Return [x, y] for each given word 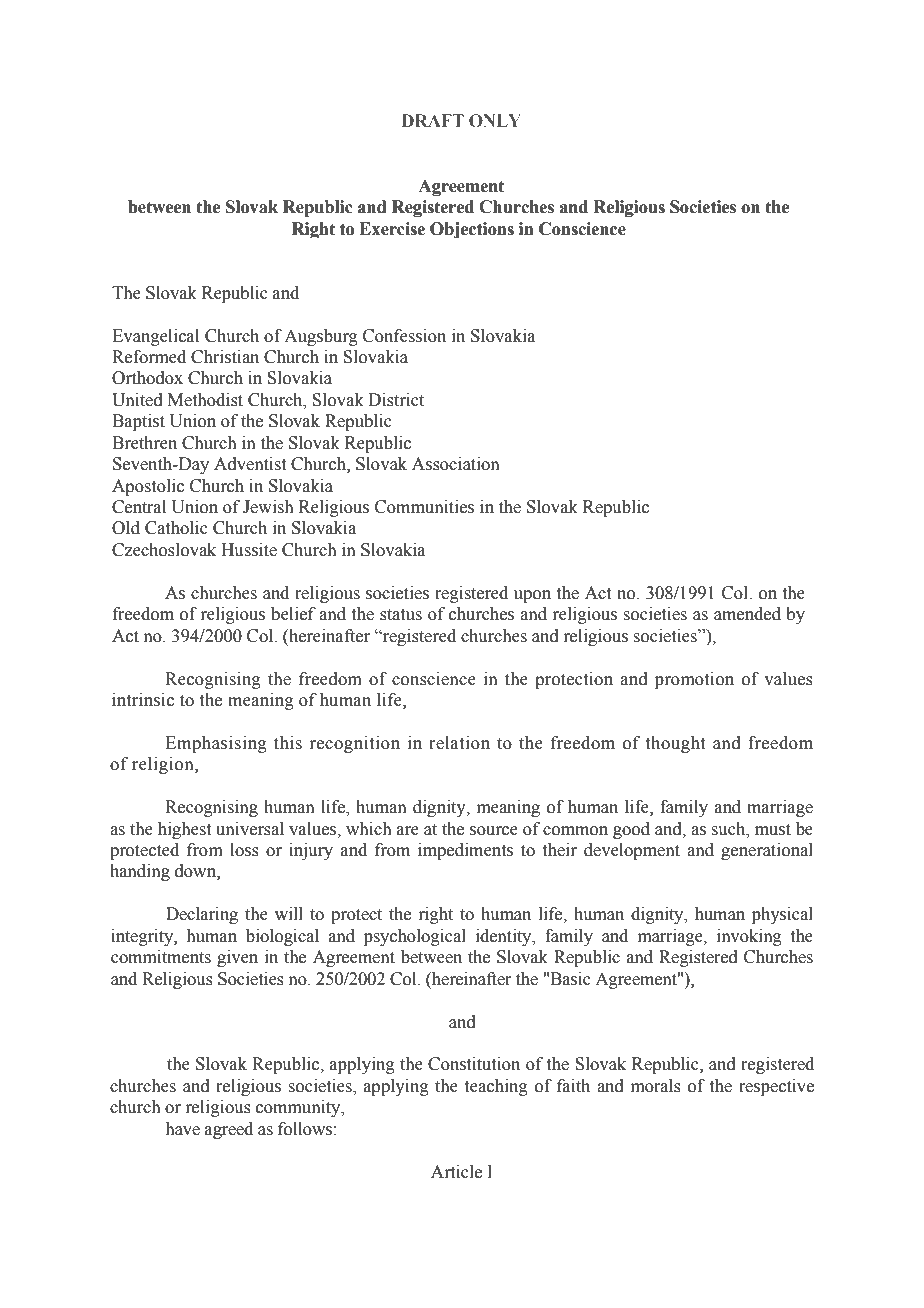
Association [456, 464]
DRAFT [433, 120]
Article [456, 1172]
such [729, 829]
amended [747, 614]
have [182, 1129]
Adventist [250, 464]
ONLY [495, 121]
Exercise [392, 229]
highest [184, 830]
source [494, 831]
